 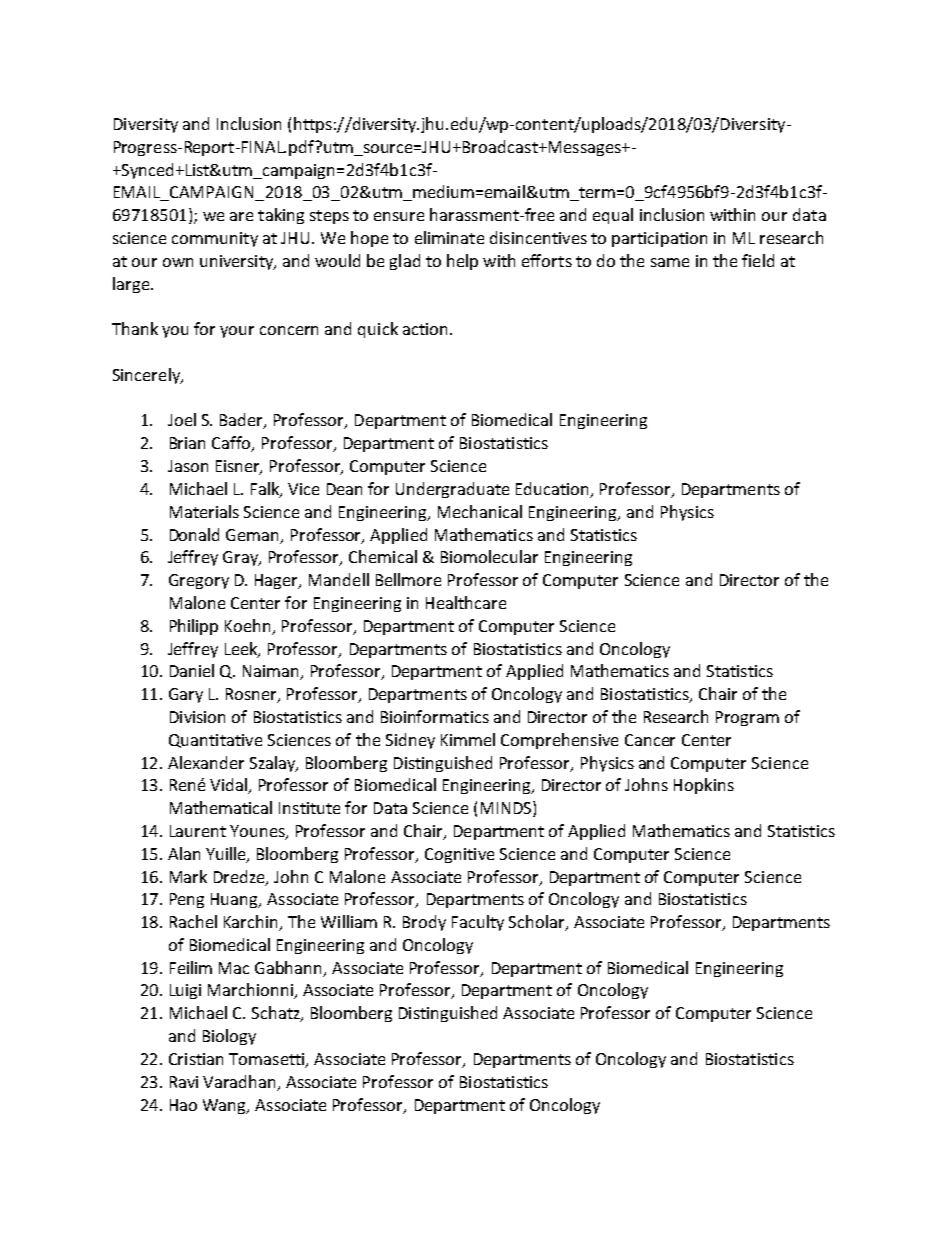 What do you see at coordinates (215, 239) in the image?
I see `community` at bounding box center [215, 239].
